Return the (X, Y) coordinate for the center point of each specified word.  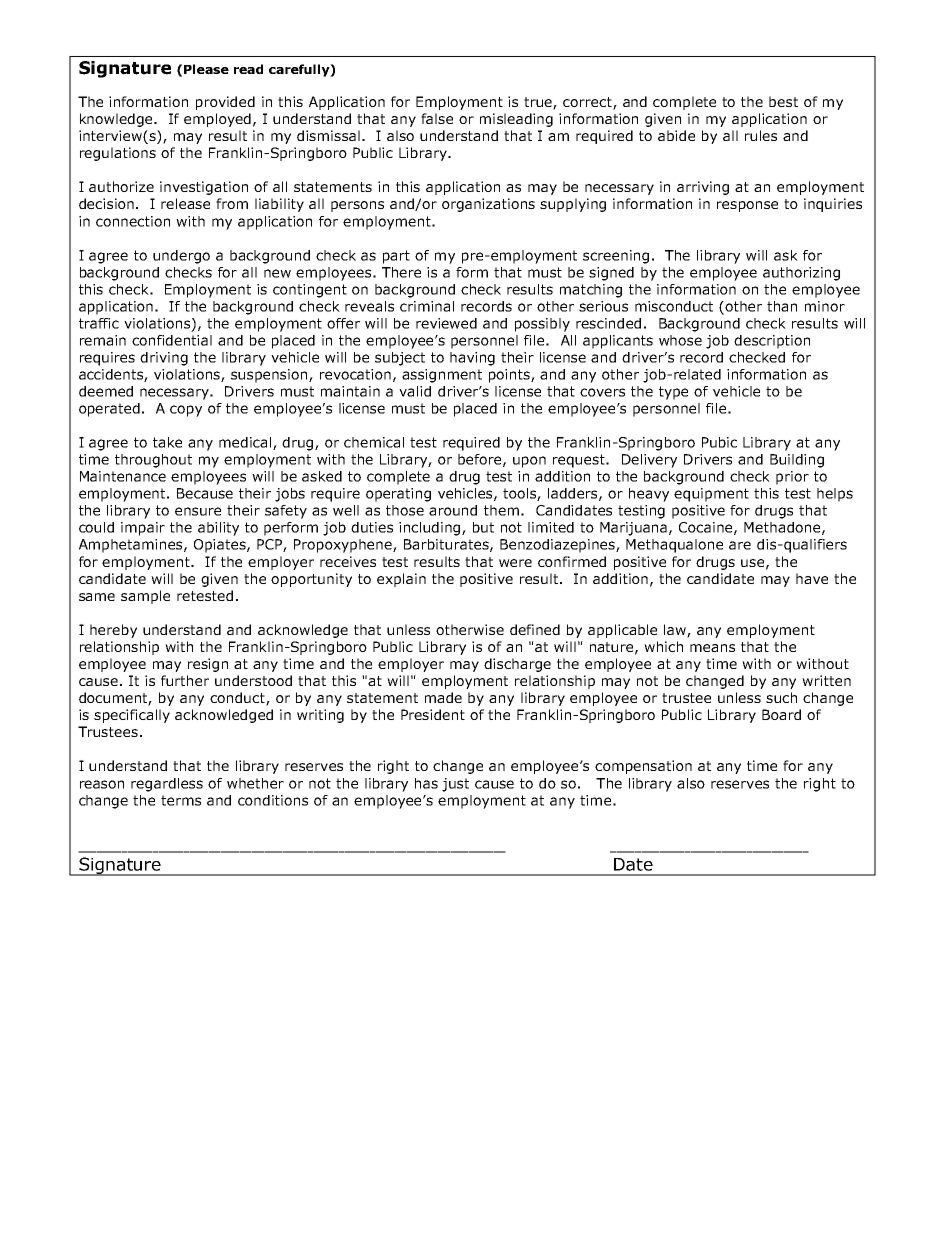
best (783, 101)
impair (143, 529)
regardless (167, 785)
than (782, 306)
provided (225, 103)
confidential (172, 340)
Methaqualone (674, 546)
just (455, 785)
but (483, 527)
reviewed (446, 323)
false (437, 118)
